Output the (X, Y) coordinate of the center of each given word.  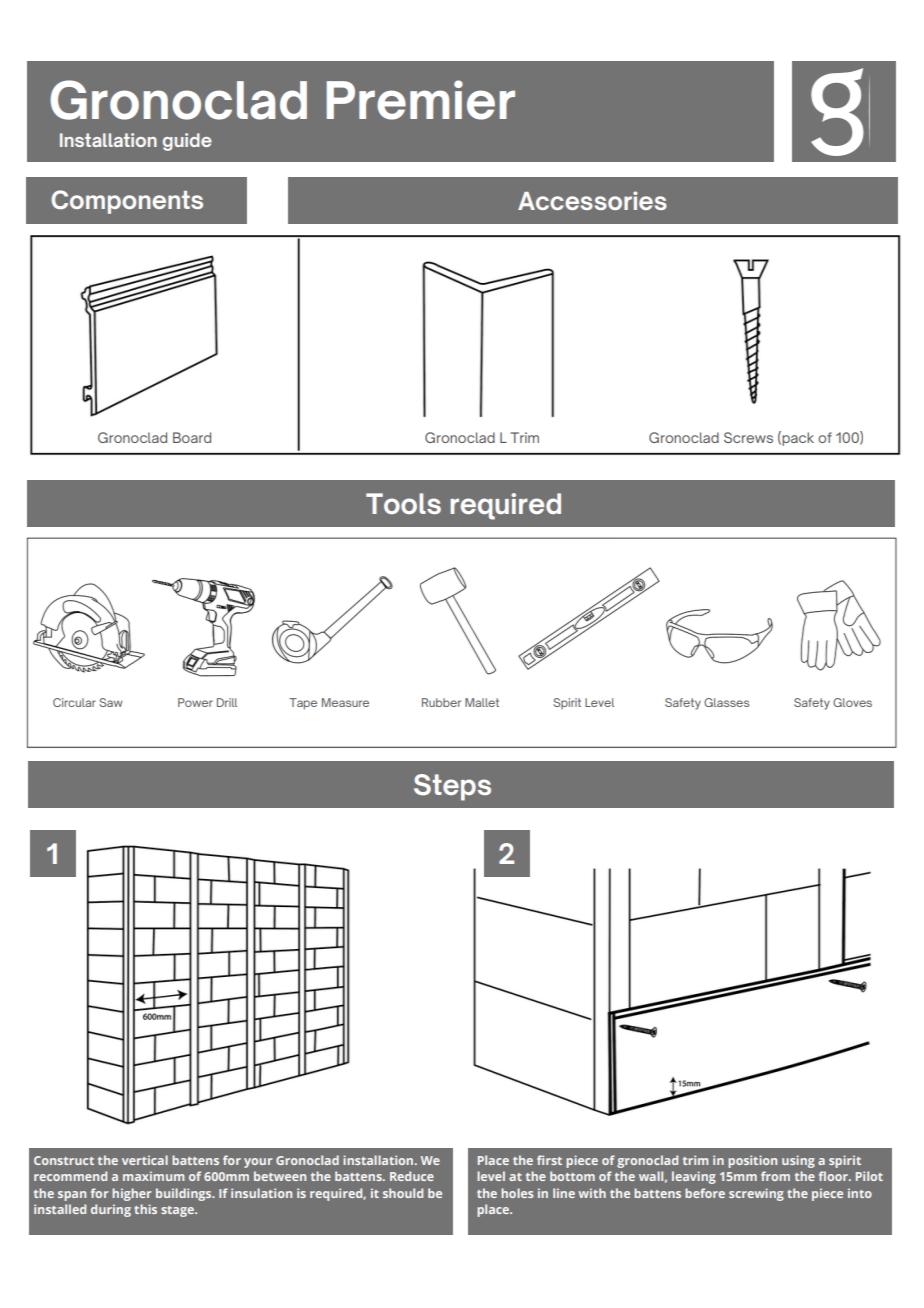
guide (187, 142)
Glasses (726, 702)
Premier (421, 100)
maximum (153, 1176)
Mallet (482, 702)
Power (195, 702)
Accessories (592, 200)
